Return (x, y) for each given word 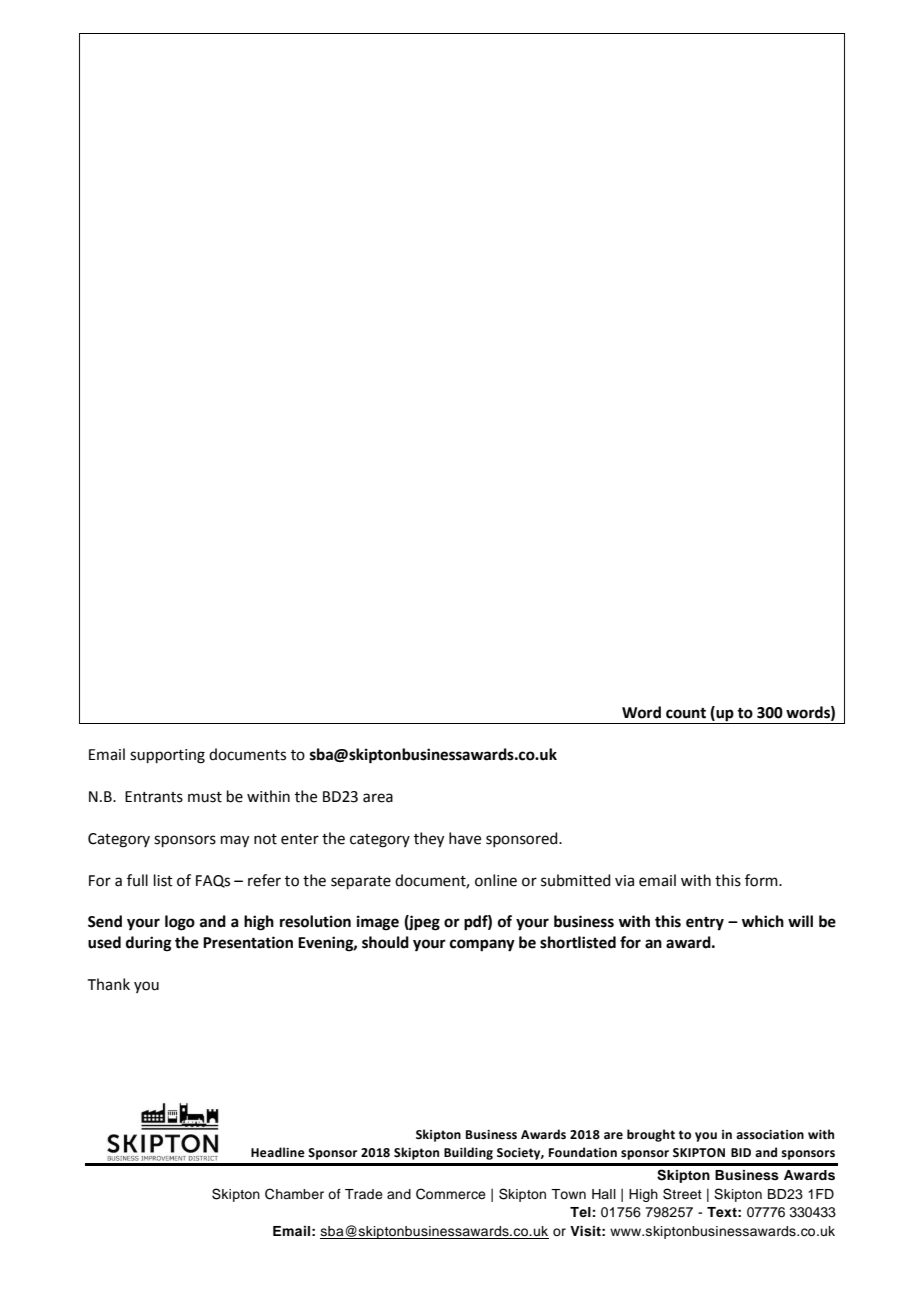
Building (468, 1153)
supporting (167, 756)
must (205, 797)
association (770, 1135)
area (378, 798)
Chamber (294, 1194)
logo (180, 923)
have (465, 838)
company (482, 945)
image (378, 923)
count (686, 713)
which (763, 921)
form (762, 880)
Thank (109, 984)
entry (705, 924)
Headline (278, 1152)
